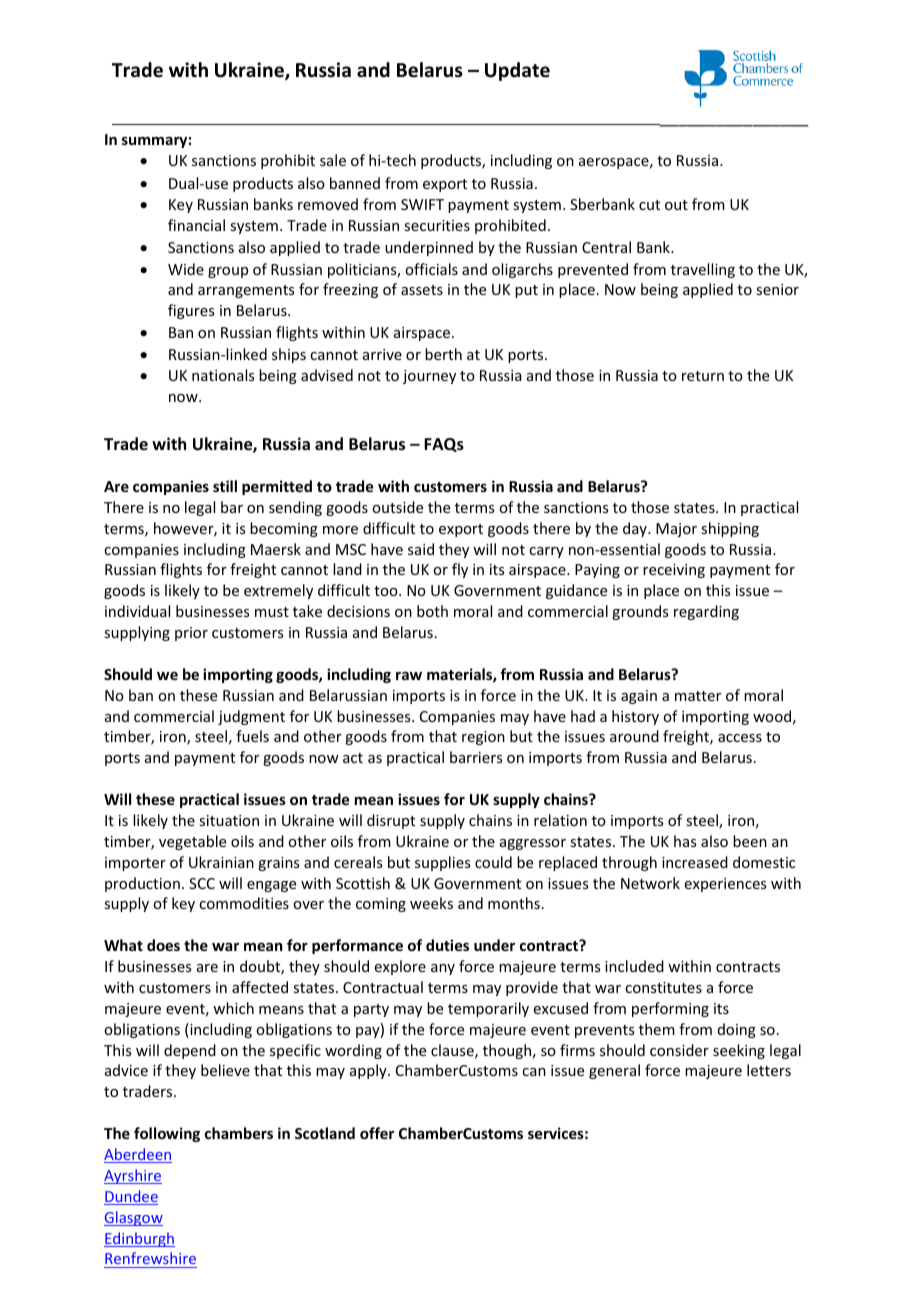  I want to click on supplies, so click(442, 863).
